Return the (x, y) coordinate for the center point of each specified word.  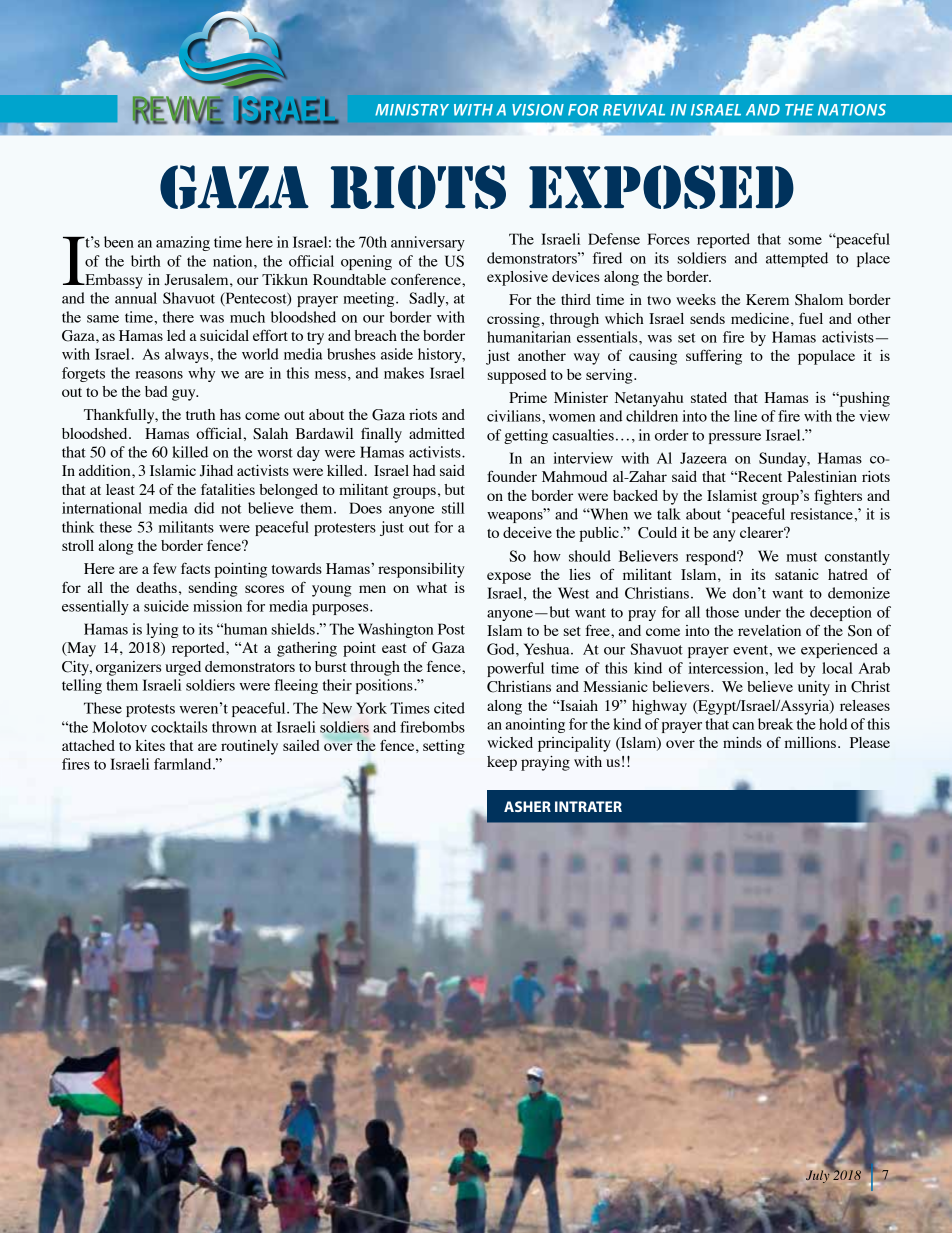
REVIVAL (634, 110)
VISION (538, 110)
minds (742, 742)
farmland (184, 764)
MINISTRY (412, 110)
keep (502, 763)
